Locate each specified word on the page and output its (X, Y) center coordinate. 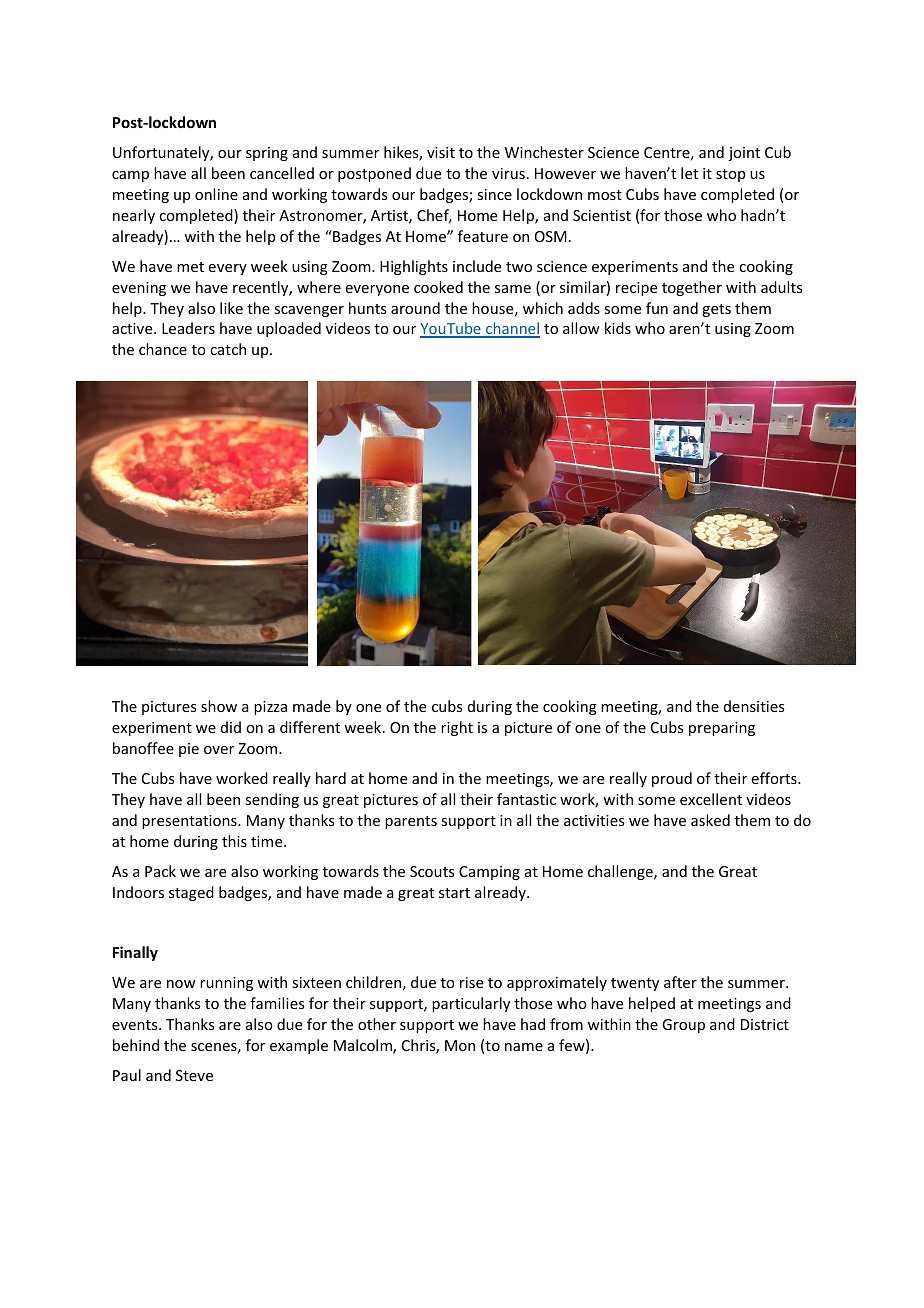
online (216, 194)
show (219, 706)
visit (441, 152)
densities (754, 706)
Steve (194, 1075)
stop (730, 175)
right (457, 728)
